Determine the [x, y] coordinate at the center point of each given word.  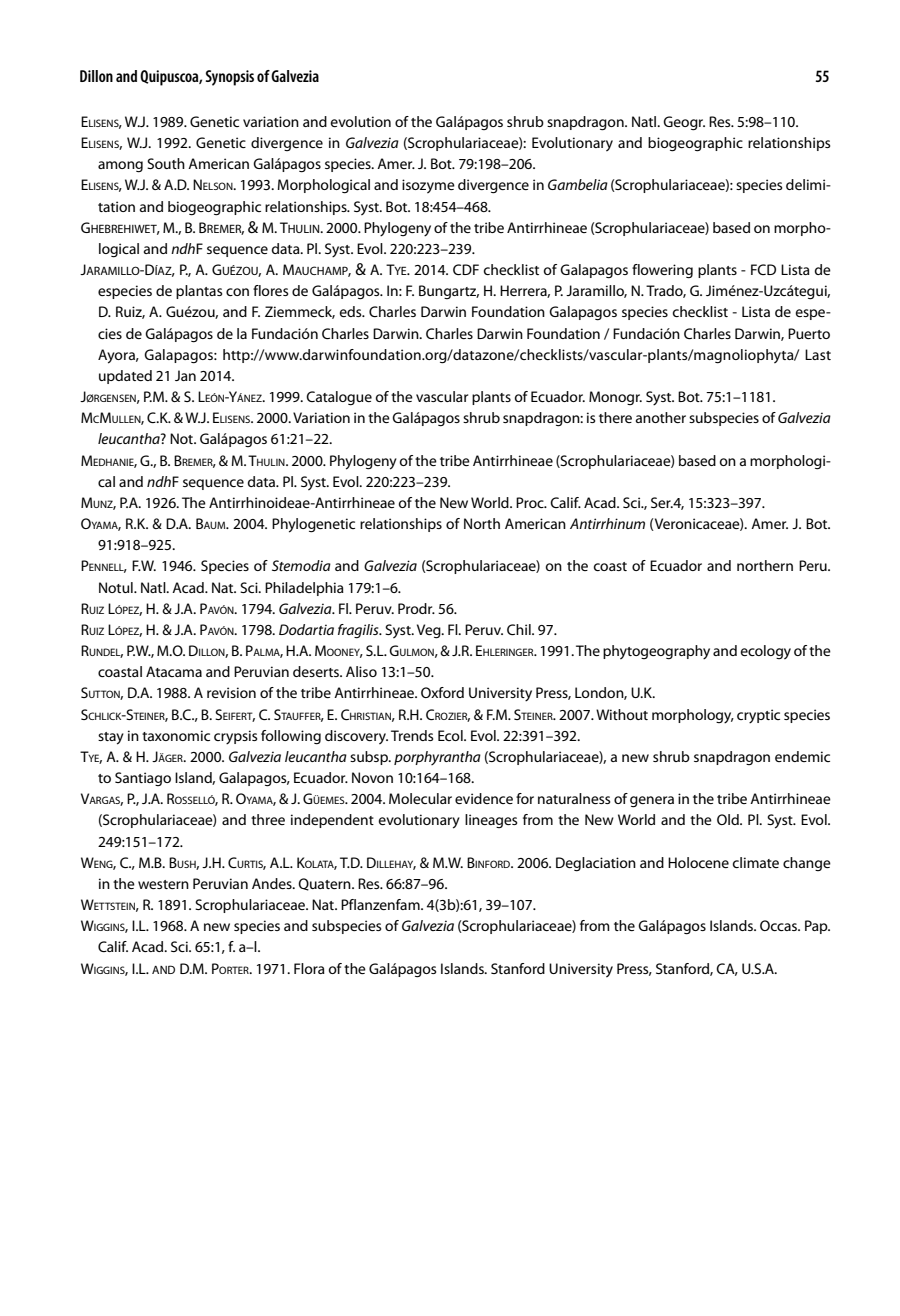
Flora [309, 968]
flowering [662, 271]
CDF [466, 269]
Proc [531, 502]
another [661, 417]
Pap [817, 927]
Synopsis [229, 78]
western [163, 884]
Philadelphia [304, 589]
